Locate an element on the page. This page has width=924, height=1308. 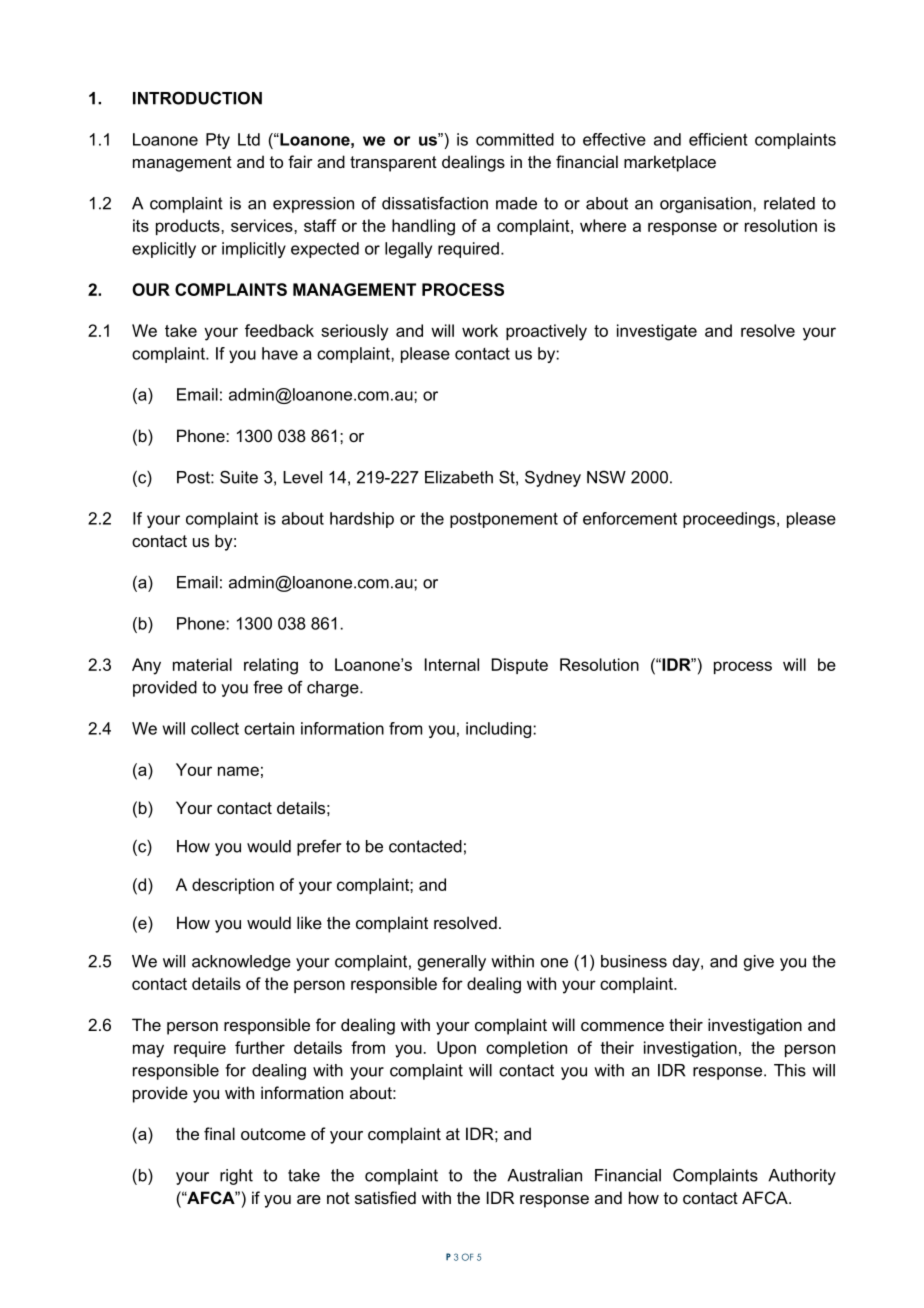
Australian is located at coordinates (544, 1175).
